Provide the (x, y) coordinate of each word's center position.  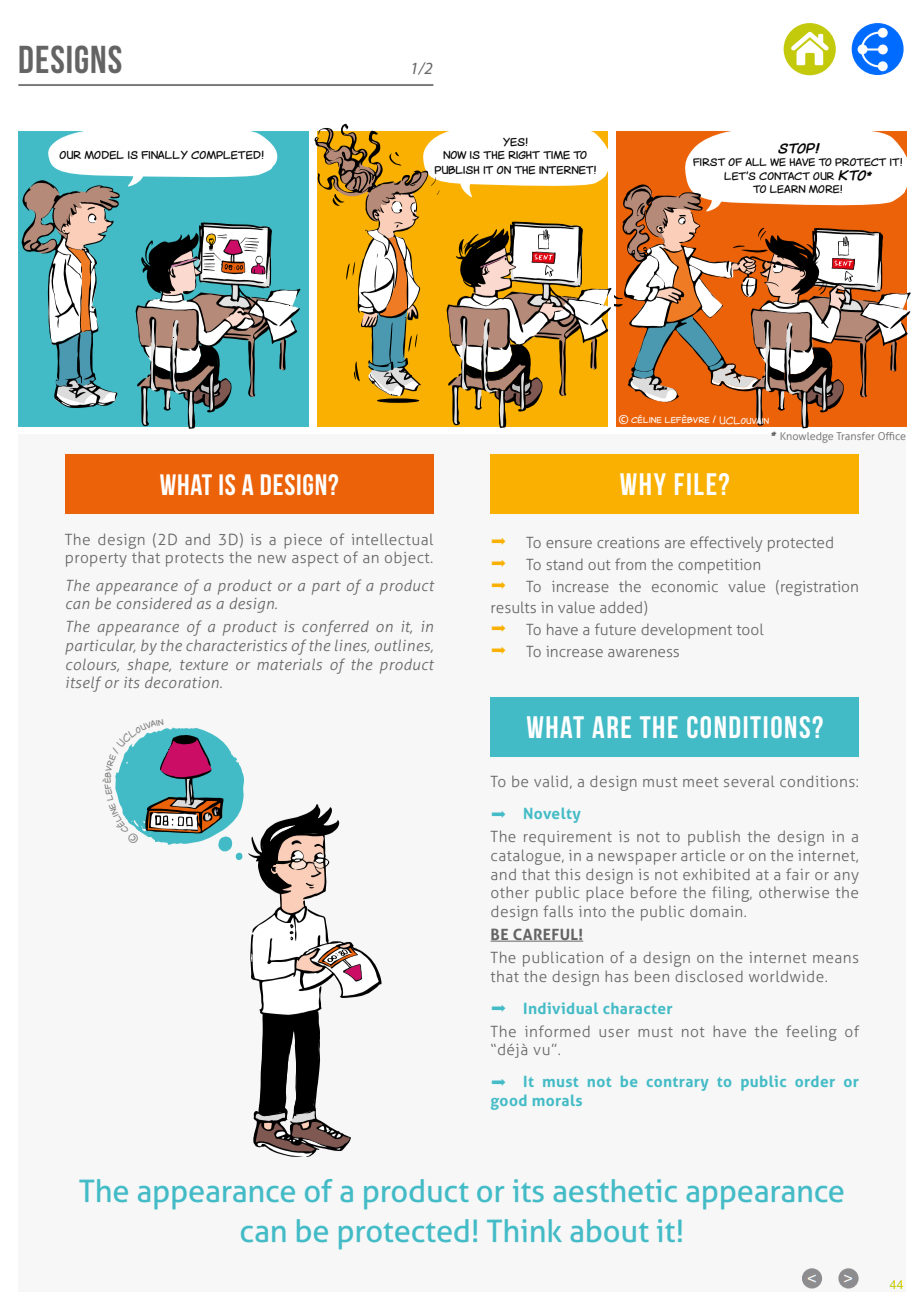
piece (303, 541)
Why (643, 484)
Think (524, 1230)
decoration (183, 682)
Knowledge (807, 437)
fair (798, 874)
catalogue (527, 857)
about (609, 1230)
